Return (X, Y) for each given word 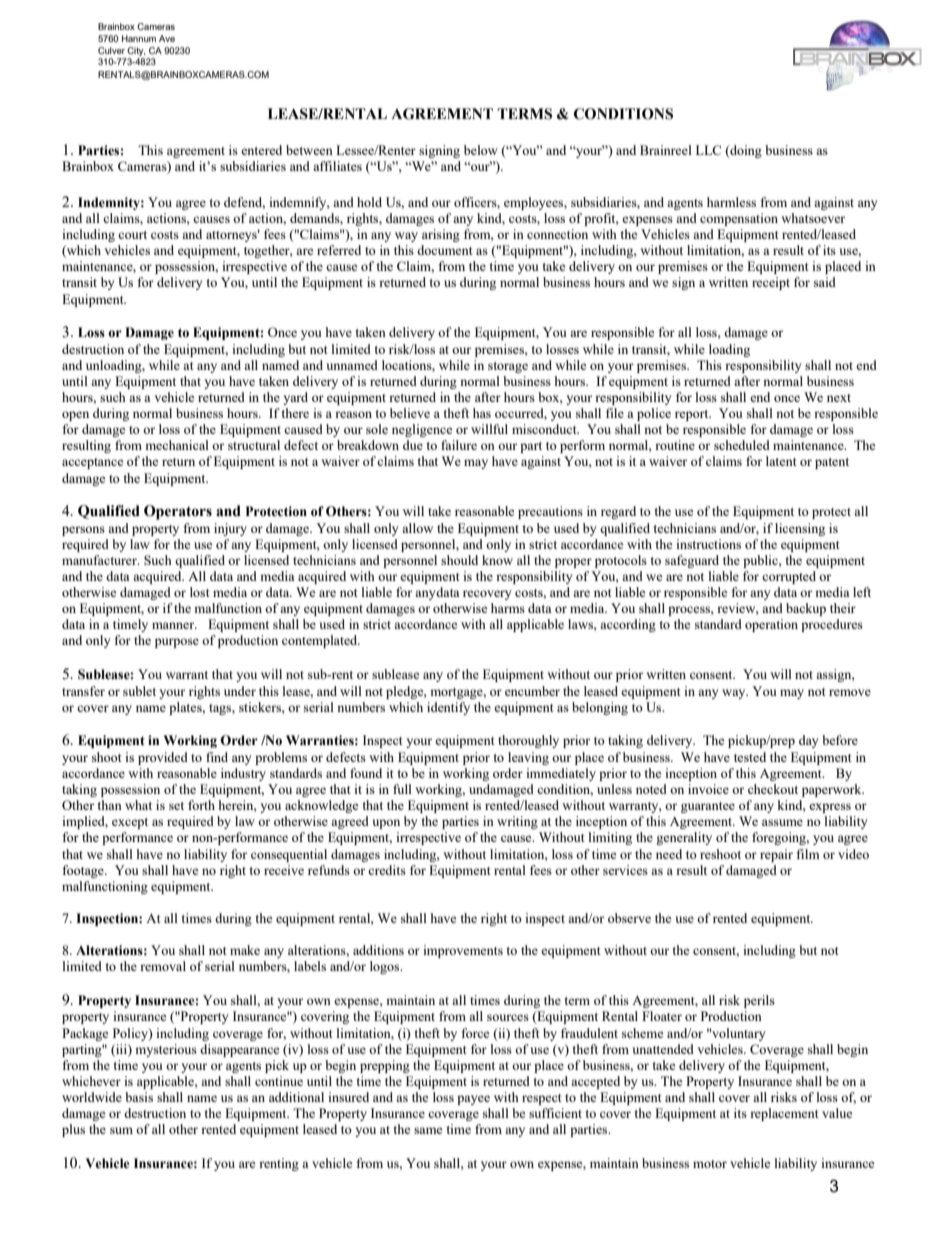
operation (771, 625)
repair (776, 855)
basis (139, 1097)
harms (508, 608)
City (135, 53)
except (130, 823)
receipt (771, 283)
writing (517, 822)
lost (199, 592)
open (75, 416)
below (481, 150)
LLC (708, 150)
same (428, 1130)
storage (508, 367)
